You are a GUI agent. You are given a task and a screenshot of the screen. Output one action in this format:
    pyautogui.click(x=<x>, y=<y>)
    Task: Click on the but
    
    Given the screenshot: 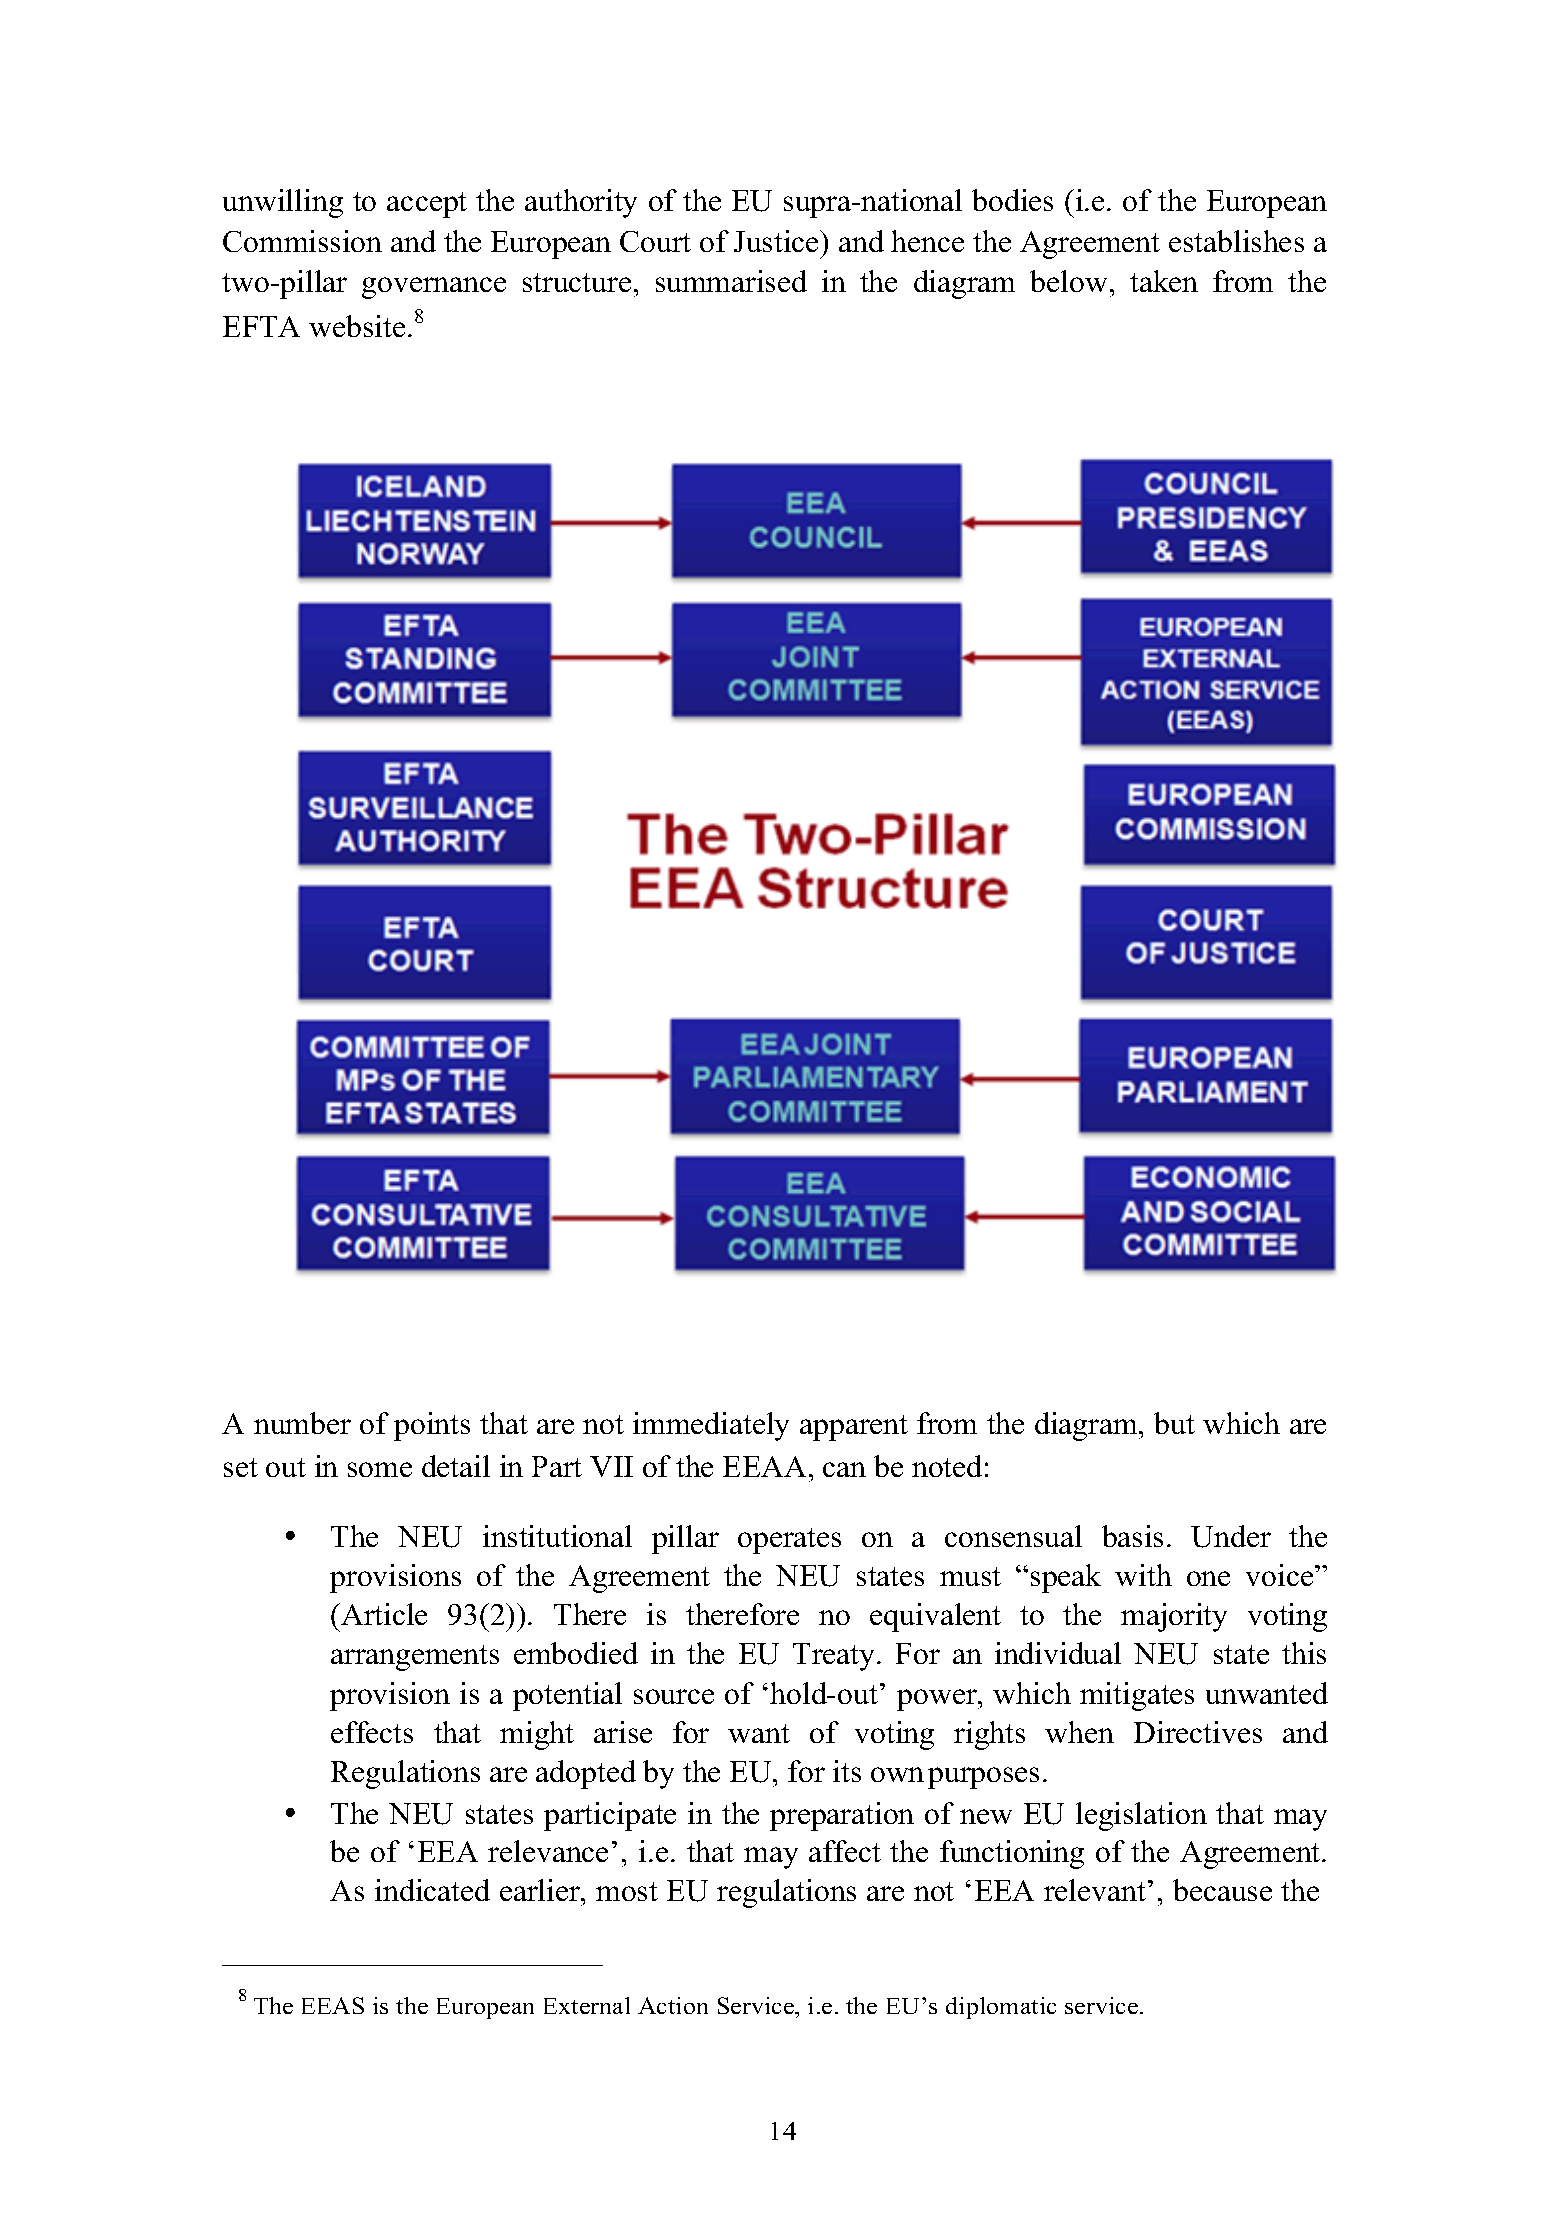 What is the action you would take?
    pyautogui.click(x=1174, y=1423)
